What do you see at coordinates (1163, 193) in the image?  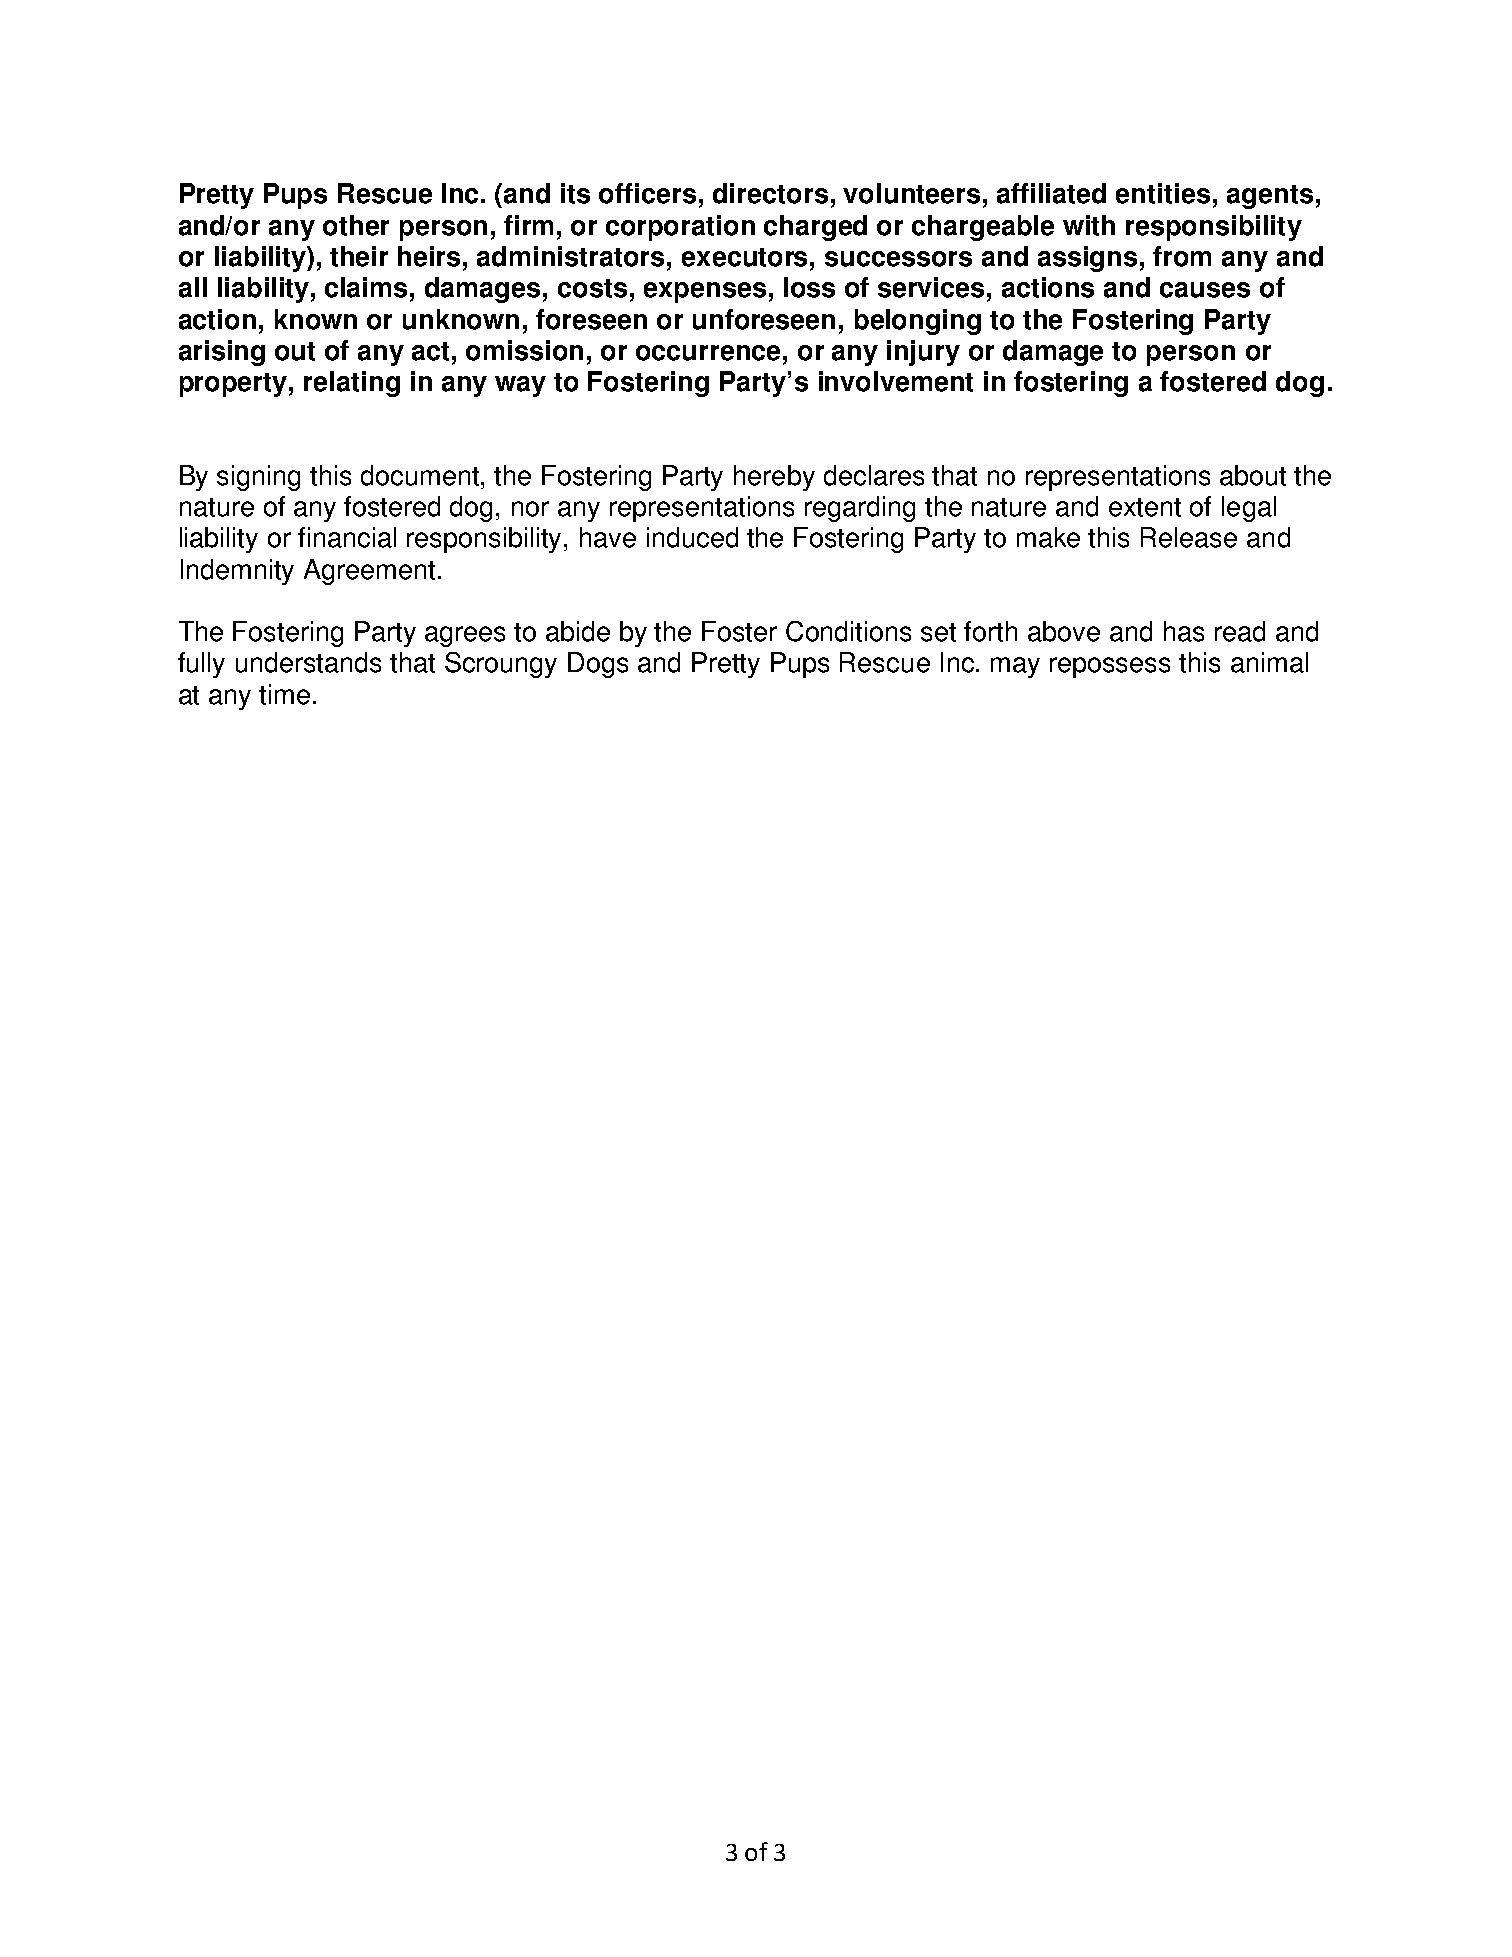 I see `entities` at bounding box center [1163, 193].
